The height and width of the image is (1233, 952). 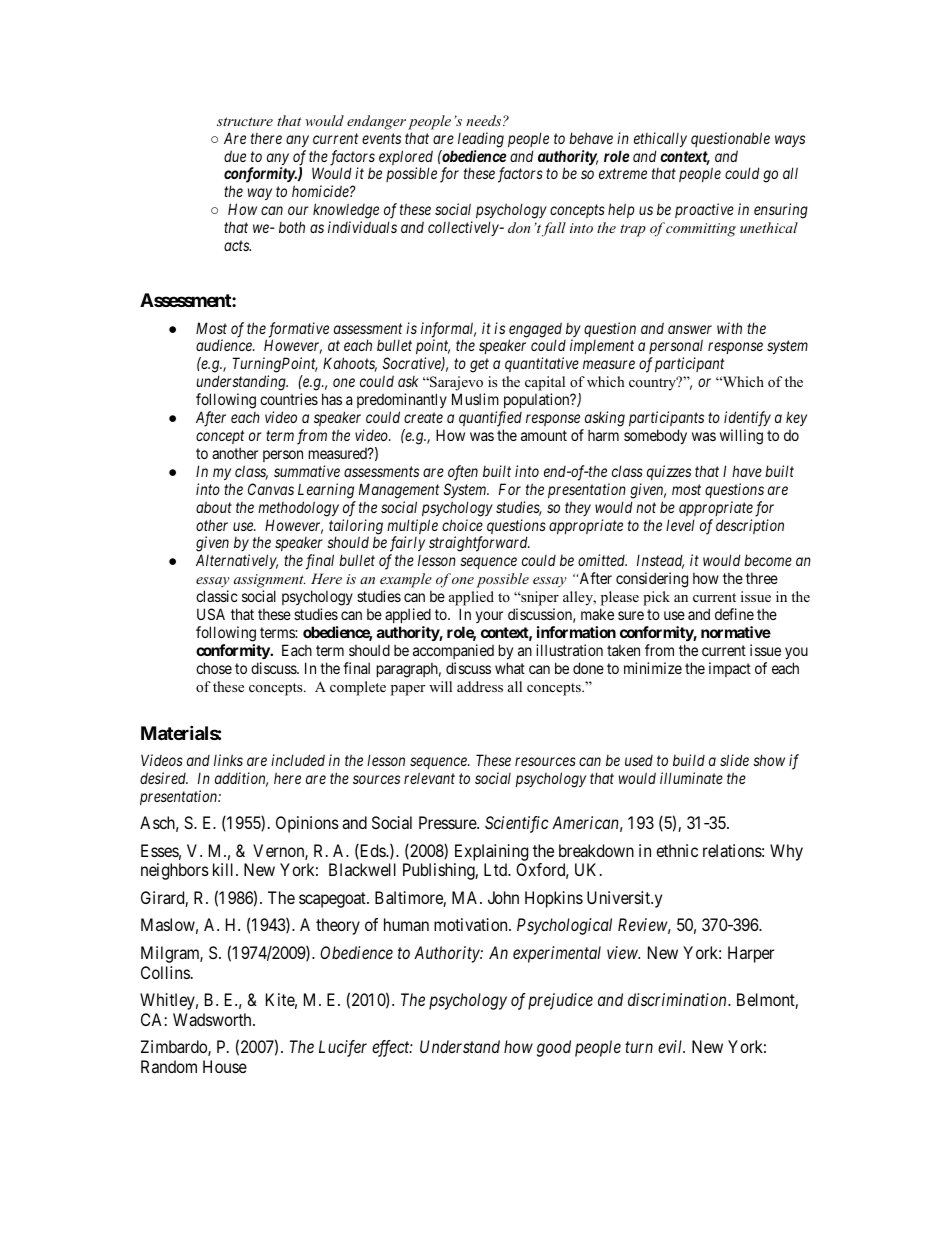 I want to click on illuminate, so click(x=691, y=778).
